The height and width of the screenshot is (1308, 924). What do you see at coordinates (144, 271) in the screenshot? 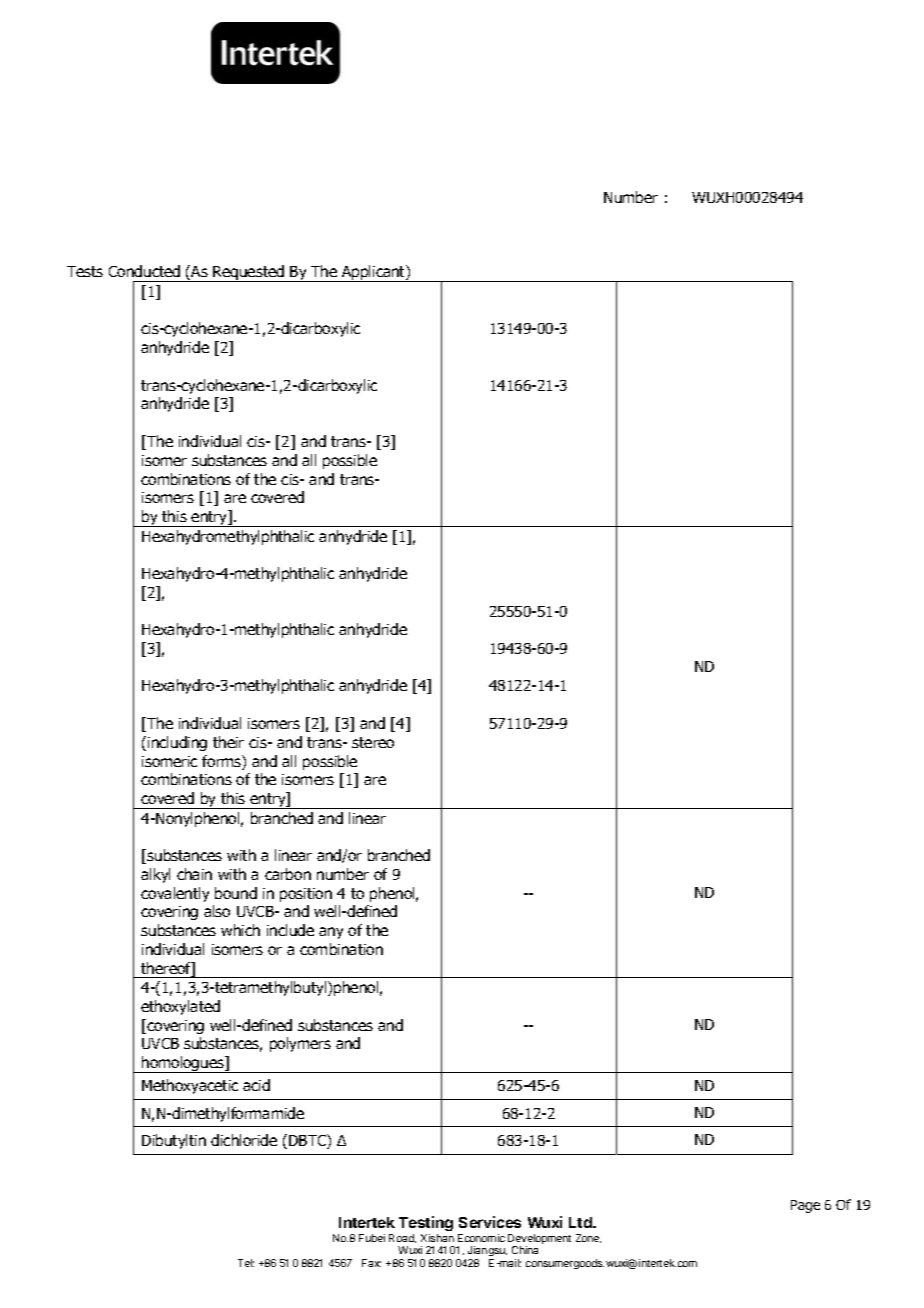
I see `Conducted` at bounding box center [144, 271].
